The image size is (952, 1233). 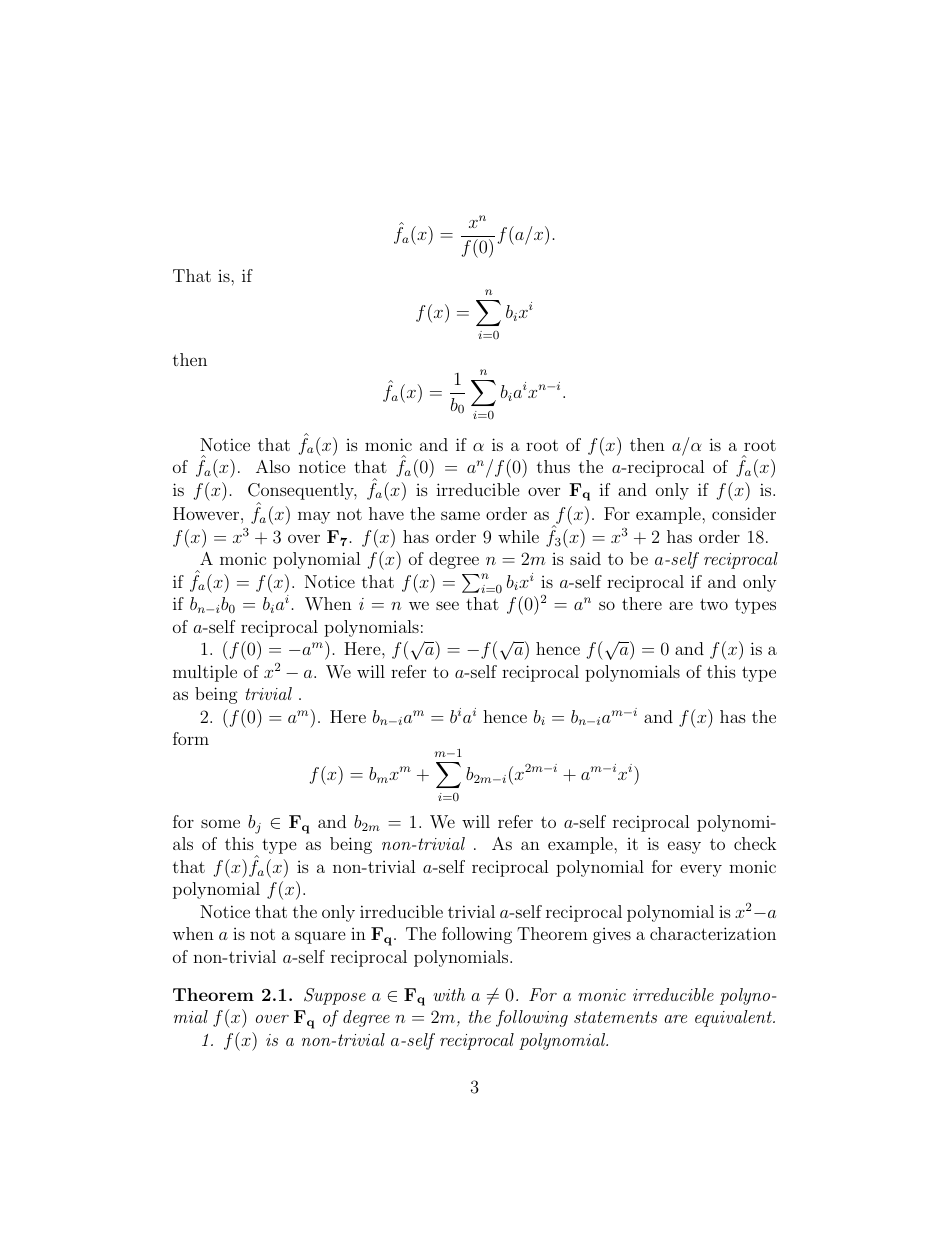 I want to click on check, so click(x=755, y=843).
